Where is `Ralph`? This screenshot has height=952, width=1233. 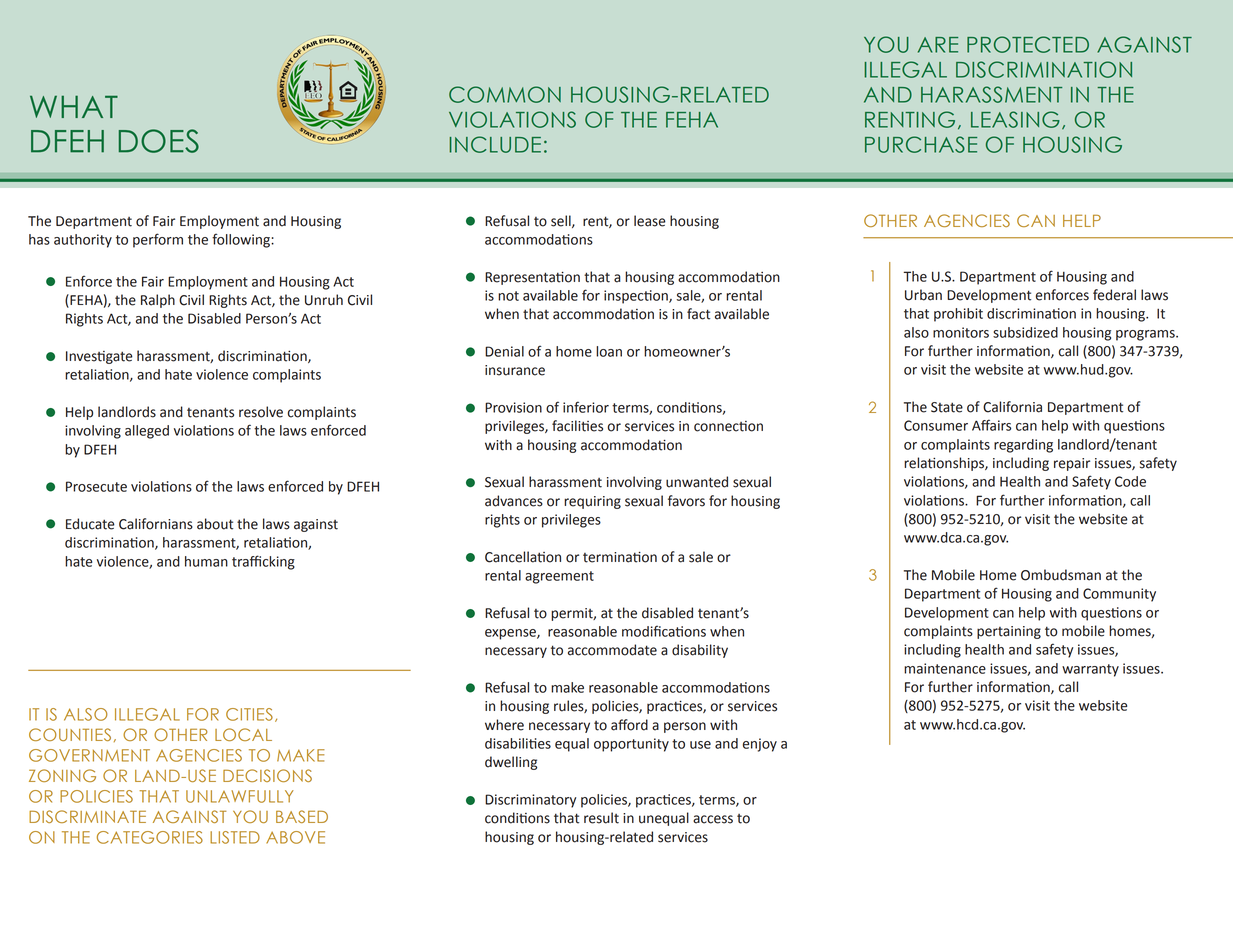 Ralph is located at coordinates (158, 301).
